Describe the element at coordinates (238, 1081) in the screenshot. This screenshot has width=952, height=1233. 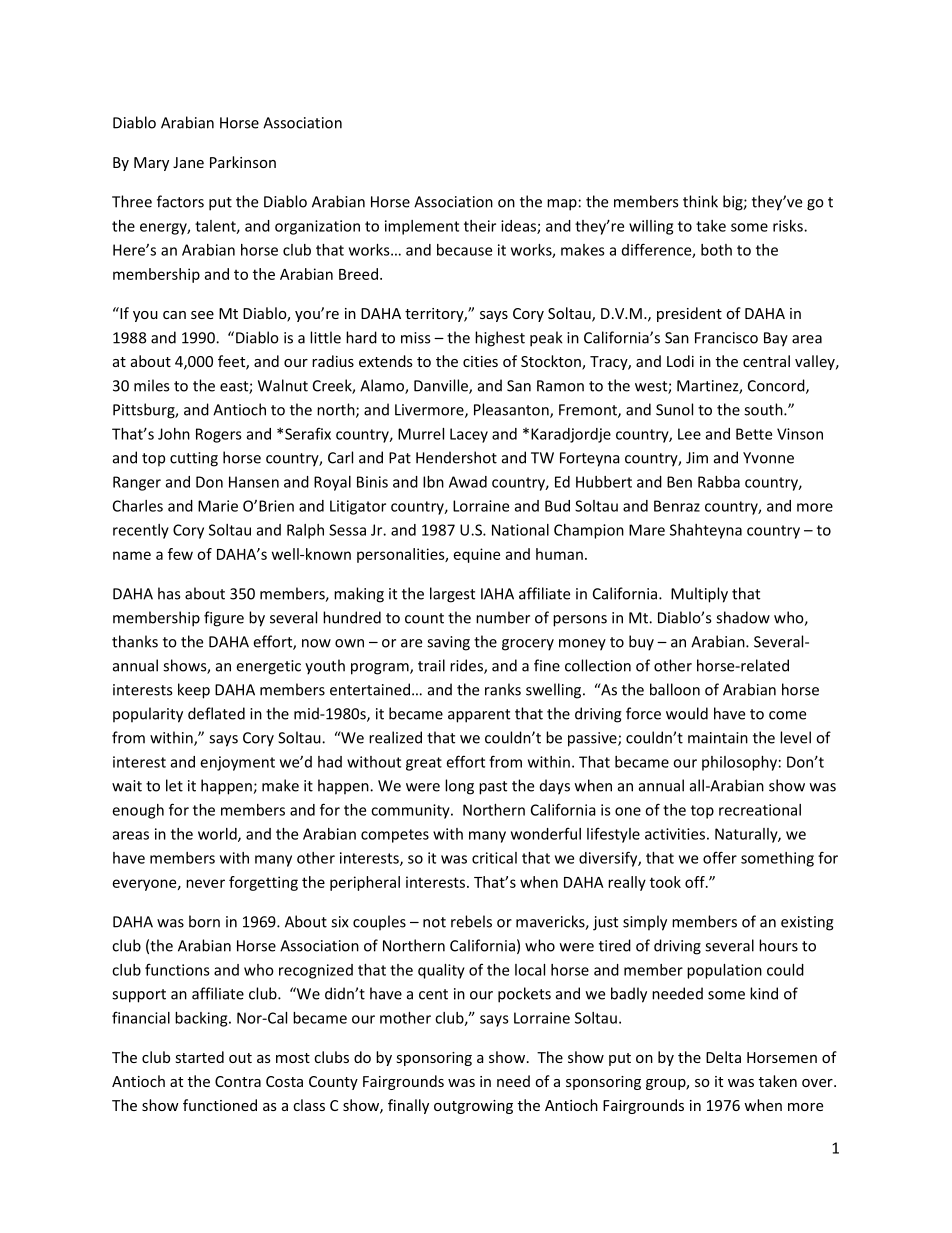
I see `Contra` at that location.
